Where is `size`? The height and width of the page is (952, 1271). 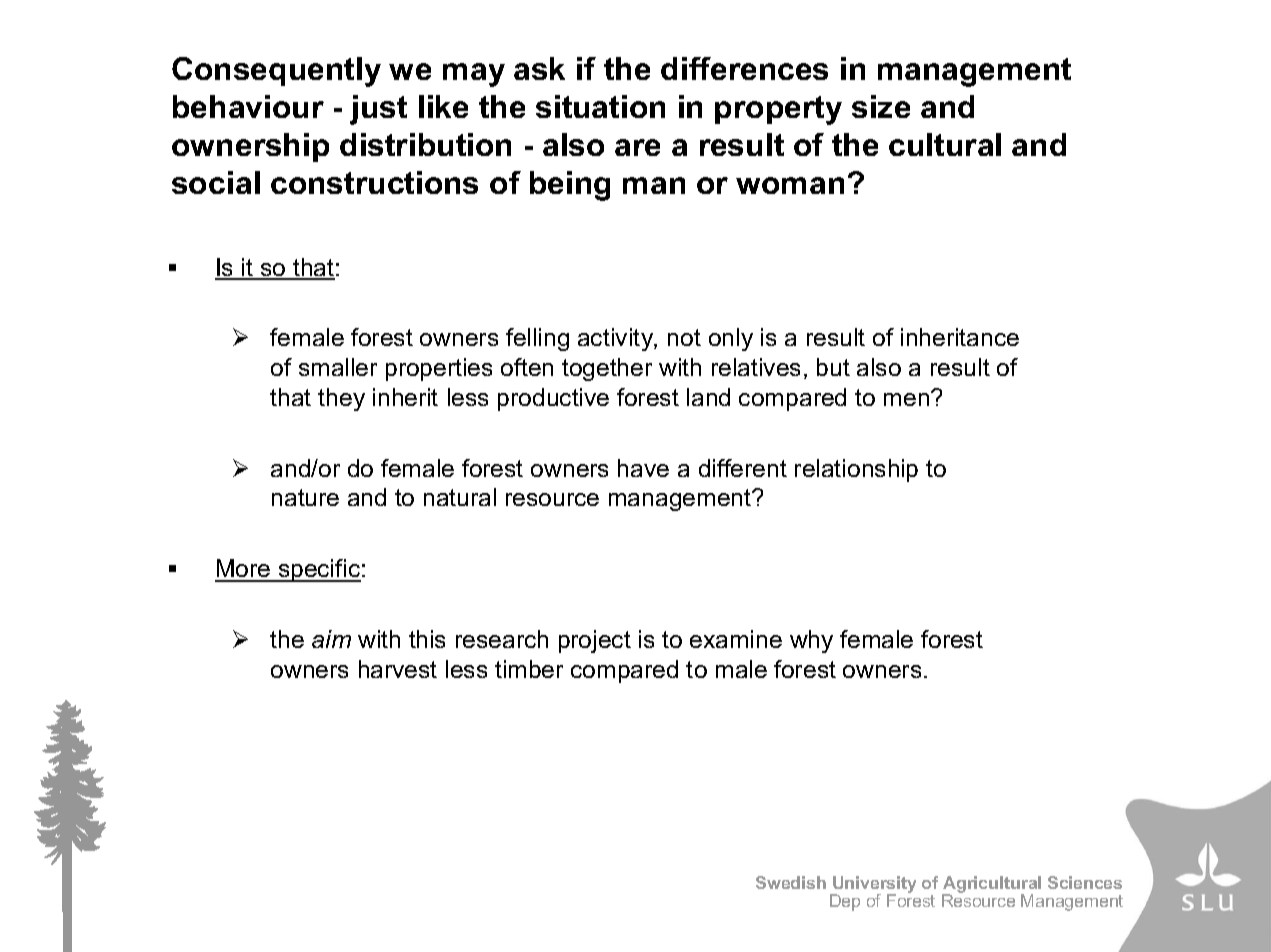 size is located at coordinates (881, 106).
